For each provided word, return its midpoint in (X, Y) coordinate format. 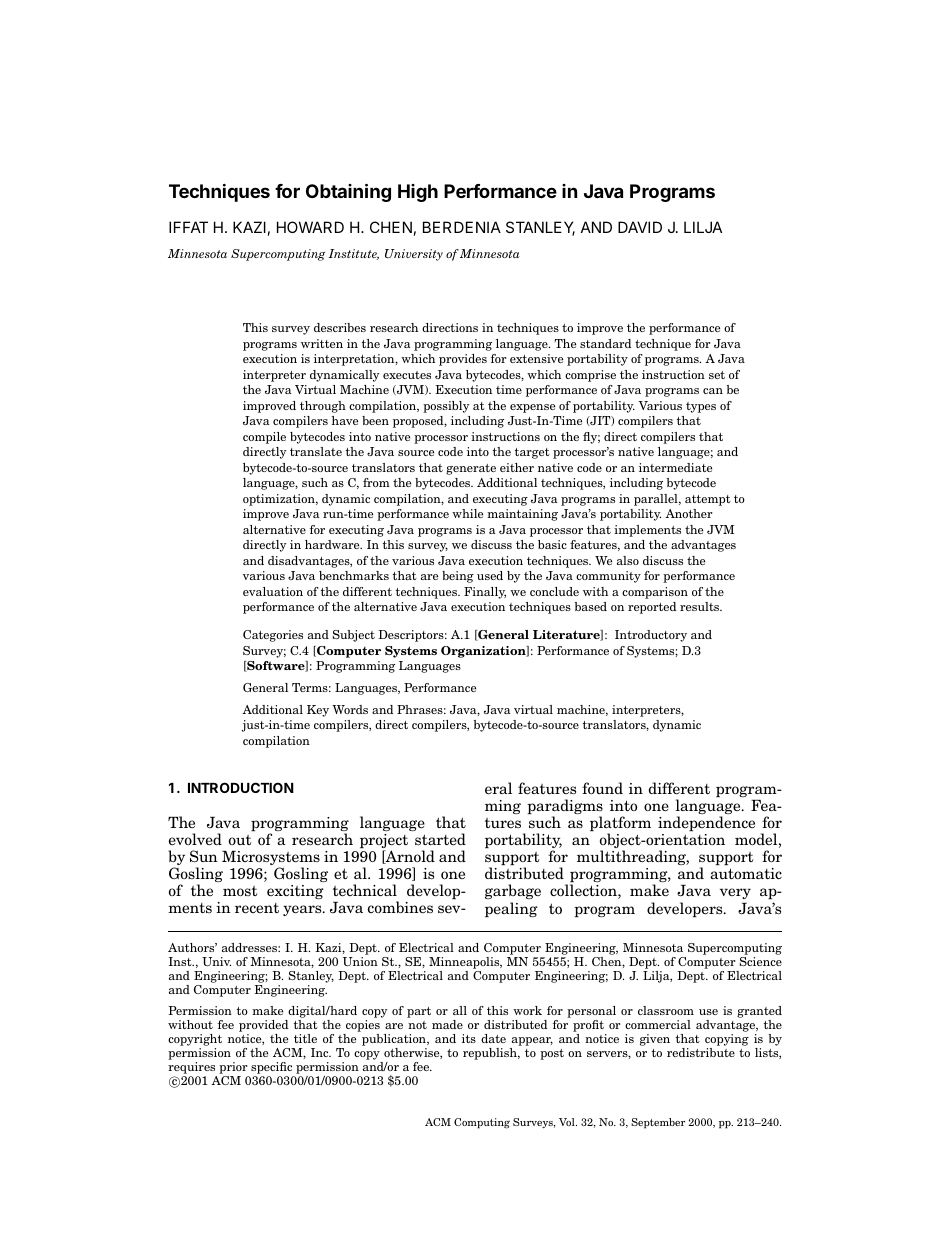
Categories (273, 636)
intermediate (675, 467)
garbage (513, 893)
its (469, 1038)
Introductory (651, 636)
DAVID (640, 227)
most (240, 891)
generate (471, 469)
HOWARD (310, 227)
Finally (485, 593)
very (735, 893)
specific (272, 1069)
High (418, 193)
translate (316, 451)
